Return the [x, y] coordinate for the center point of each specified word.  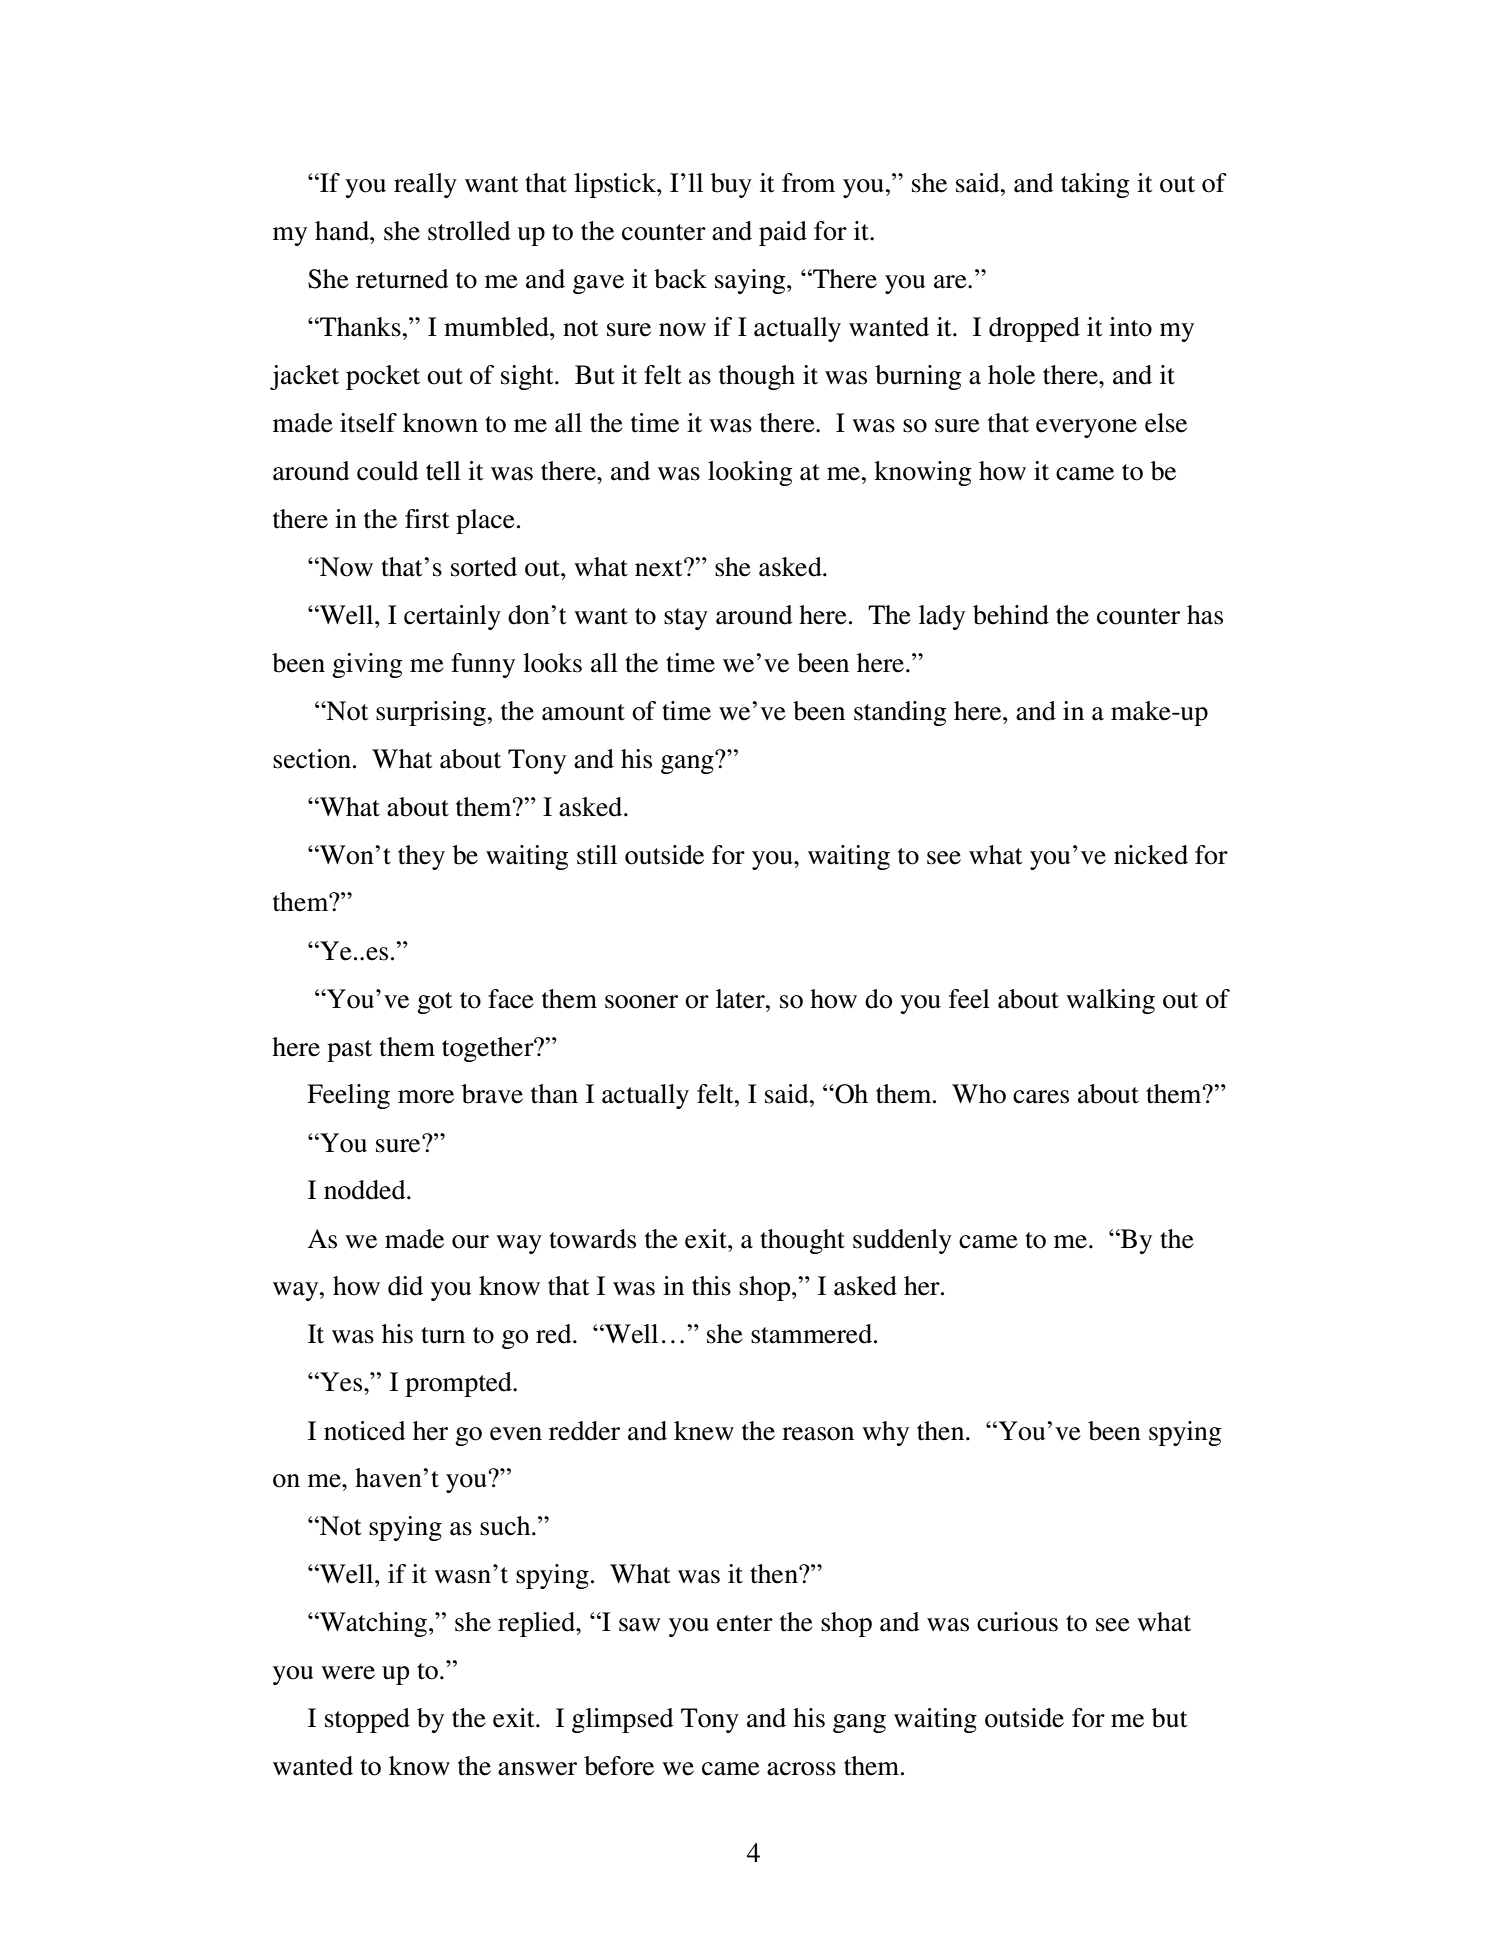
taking [1095, 185]
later [741, 999]
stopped [367, 1720]
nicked [1151, 855]
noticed [365, 1431]
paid [783, 233]
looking [750, 473]
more [426, 1097]
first [427, 519]
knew [704, 1431]
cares [1041, 1097]
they [421, 857]
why [885, 1433]
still [597, 855]
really [425, 185]
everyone [1086, 428]
